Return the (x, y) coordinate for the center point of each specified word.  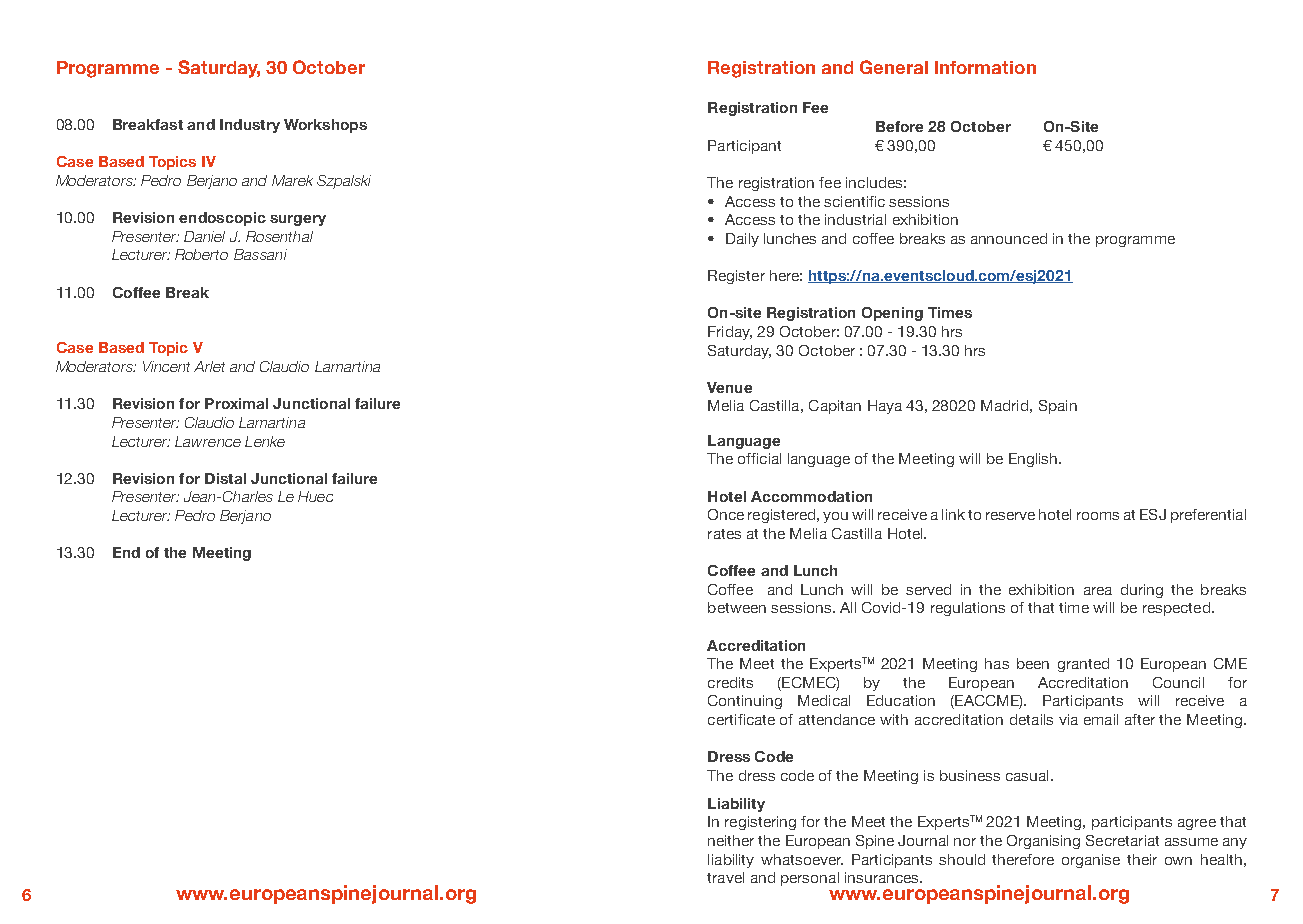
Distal (225, 478)
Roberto (201, 254)
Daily (742, 240)
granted (1083, 665)
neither (731, 840)
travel (725, 877)
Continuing (745, 702)
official (759, 458)
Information (985, 67)
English (1033, 460)
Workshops (325, 126)
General (894, 67)
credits (730, 682)
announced (1009, 238)
